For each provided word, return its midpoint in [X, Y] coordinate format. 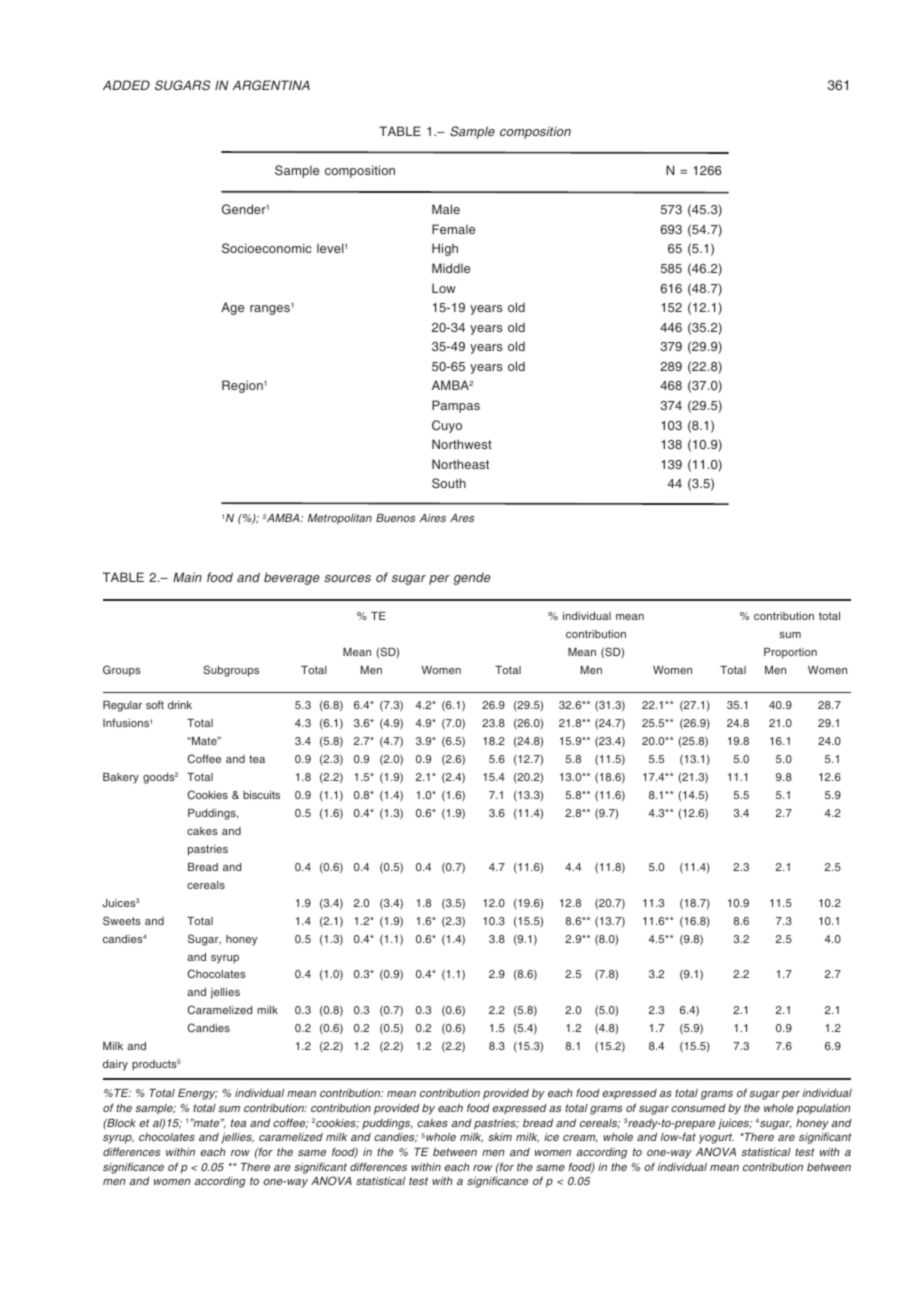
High [445, 249]
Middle [451, 268]
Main [187, 577]
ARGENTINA [271, 85]
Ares [462, 518]
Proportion [790, 653]
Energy [198, 1094]
